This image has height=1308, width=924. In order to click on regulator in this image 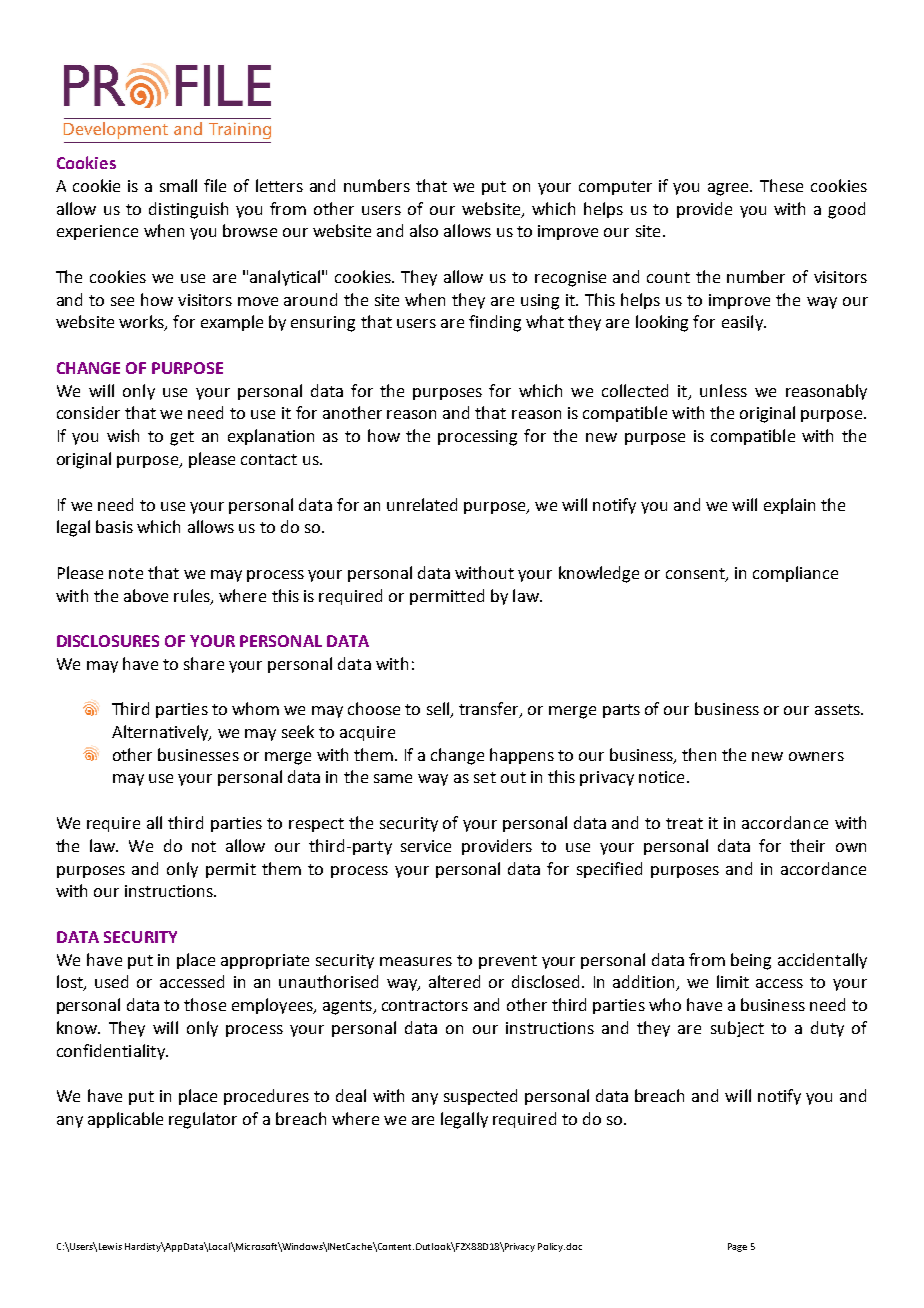, I will do `click(203, 1120)`.
